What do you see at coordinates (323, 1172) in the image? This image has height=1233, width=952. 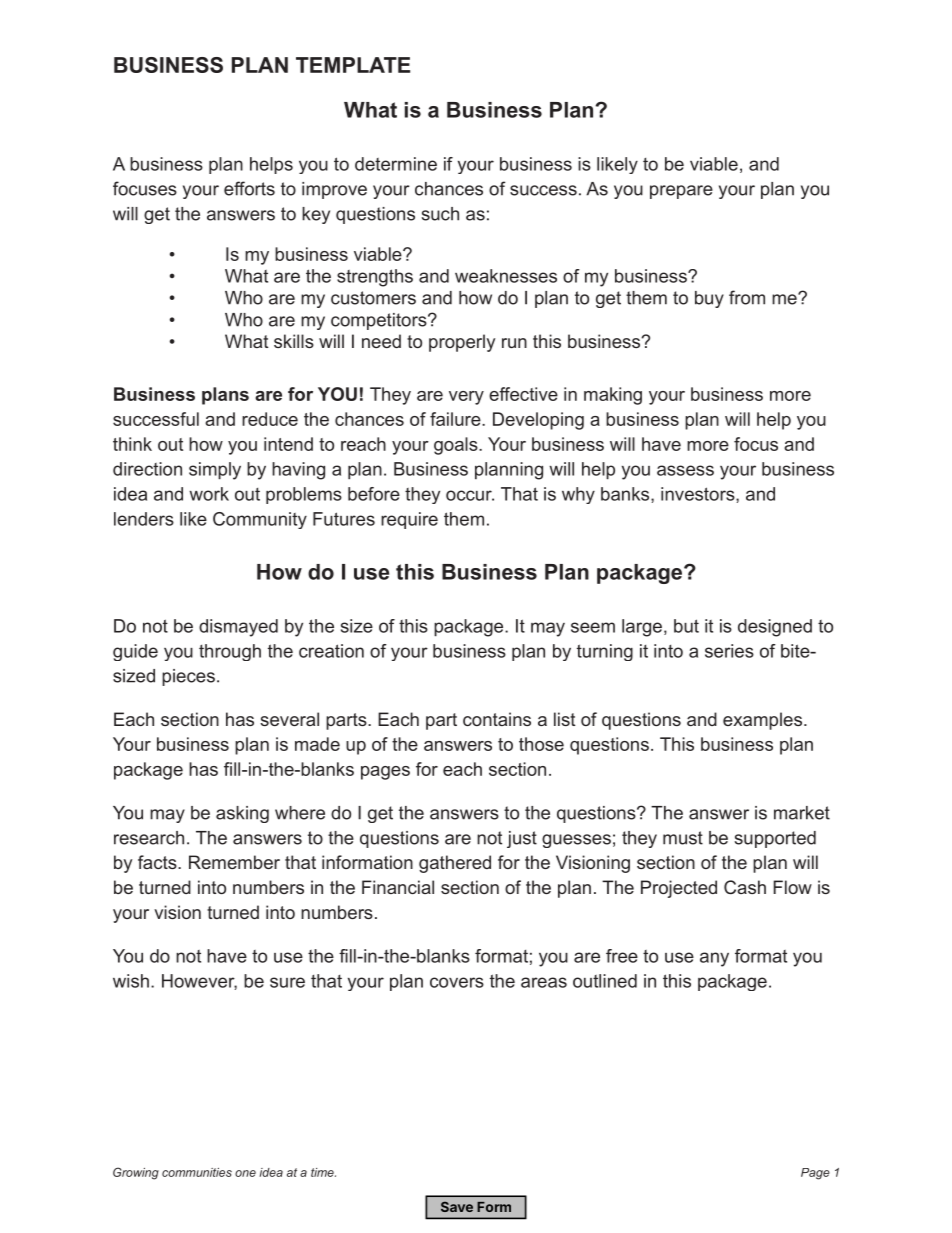 I see `time` at bounding box center [323, 1172].
